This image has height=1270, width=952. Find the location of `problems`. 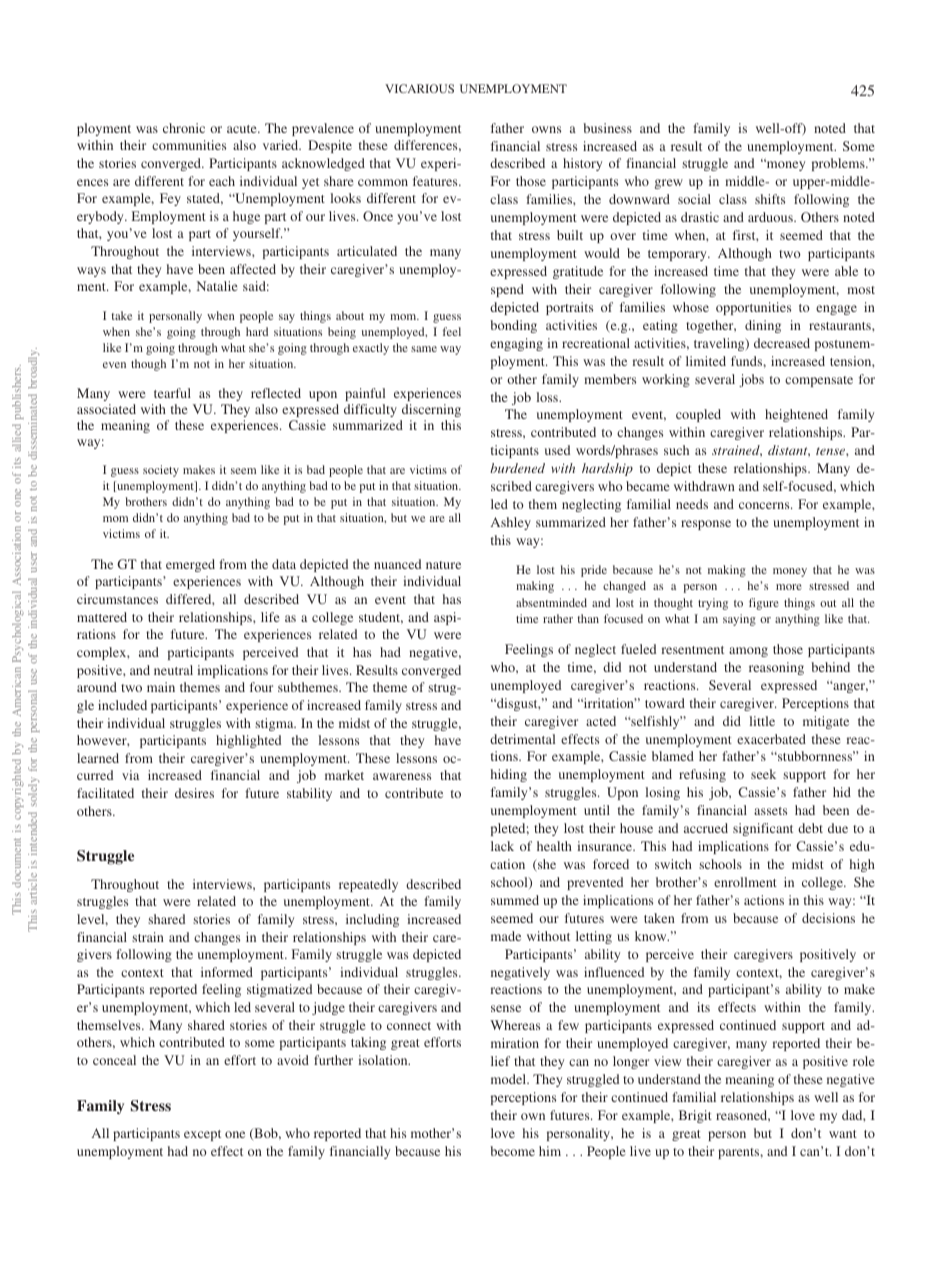

problems is located at coordinates (839, 164).
